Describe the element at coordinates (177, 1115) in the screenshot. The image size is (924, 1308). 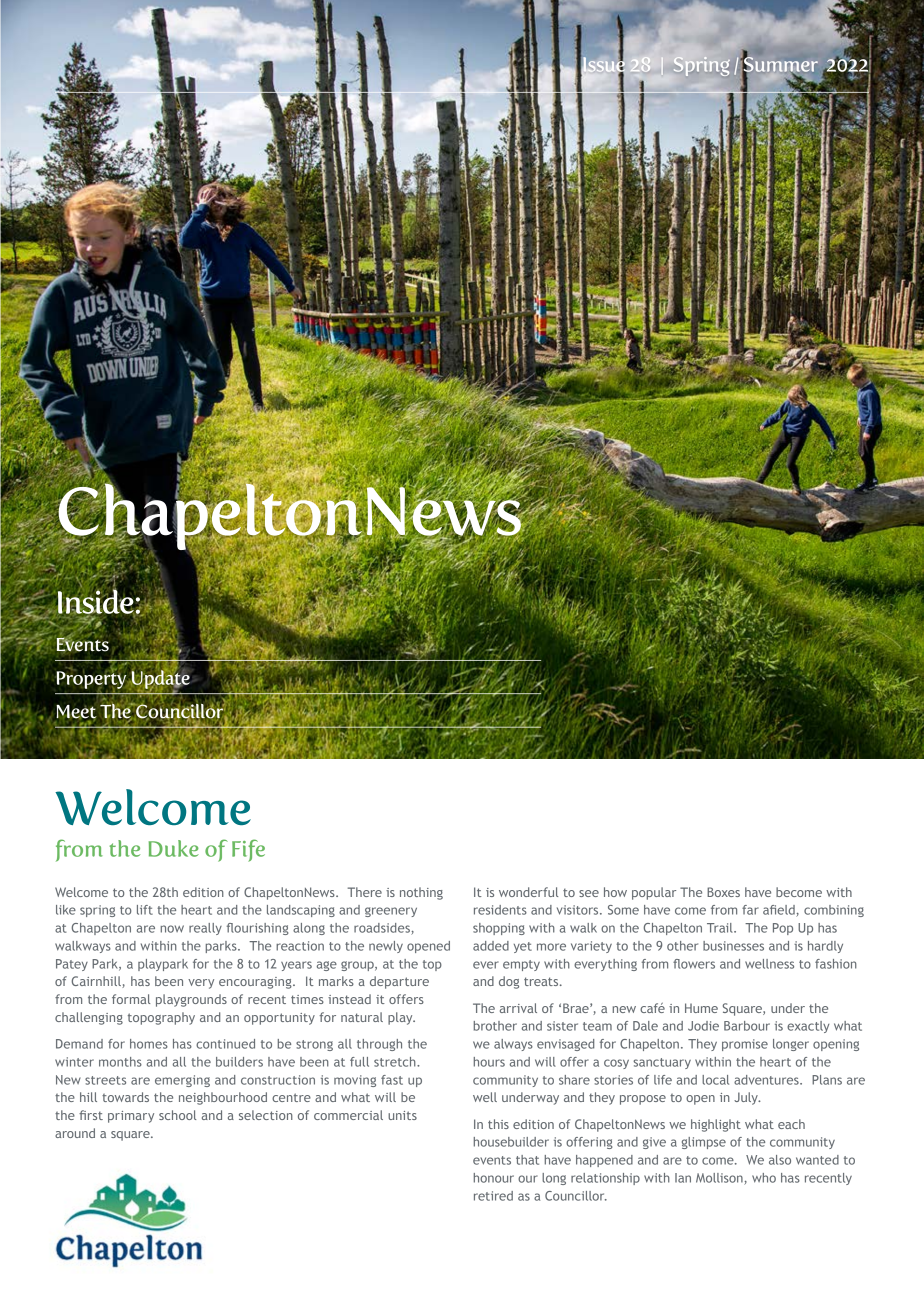
I see `school` at that location.
